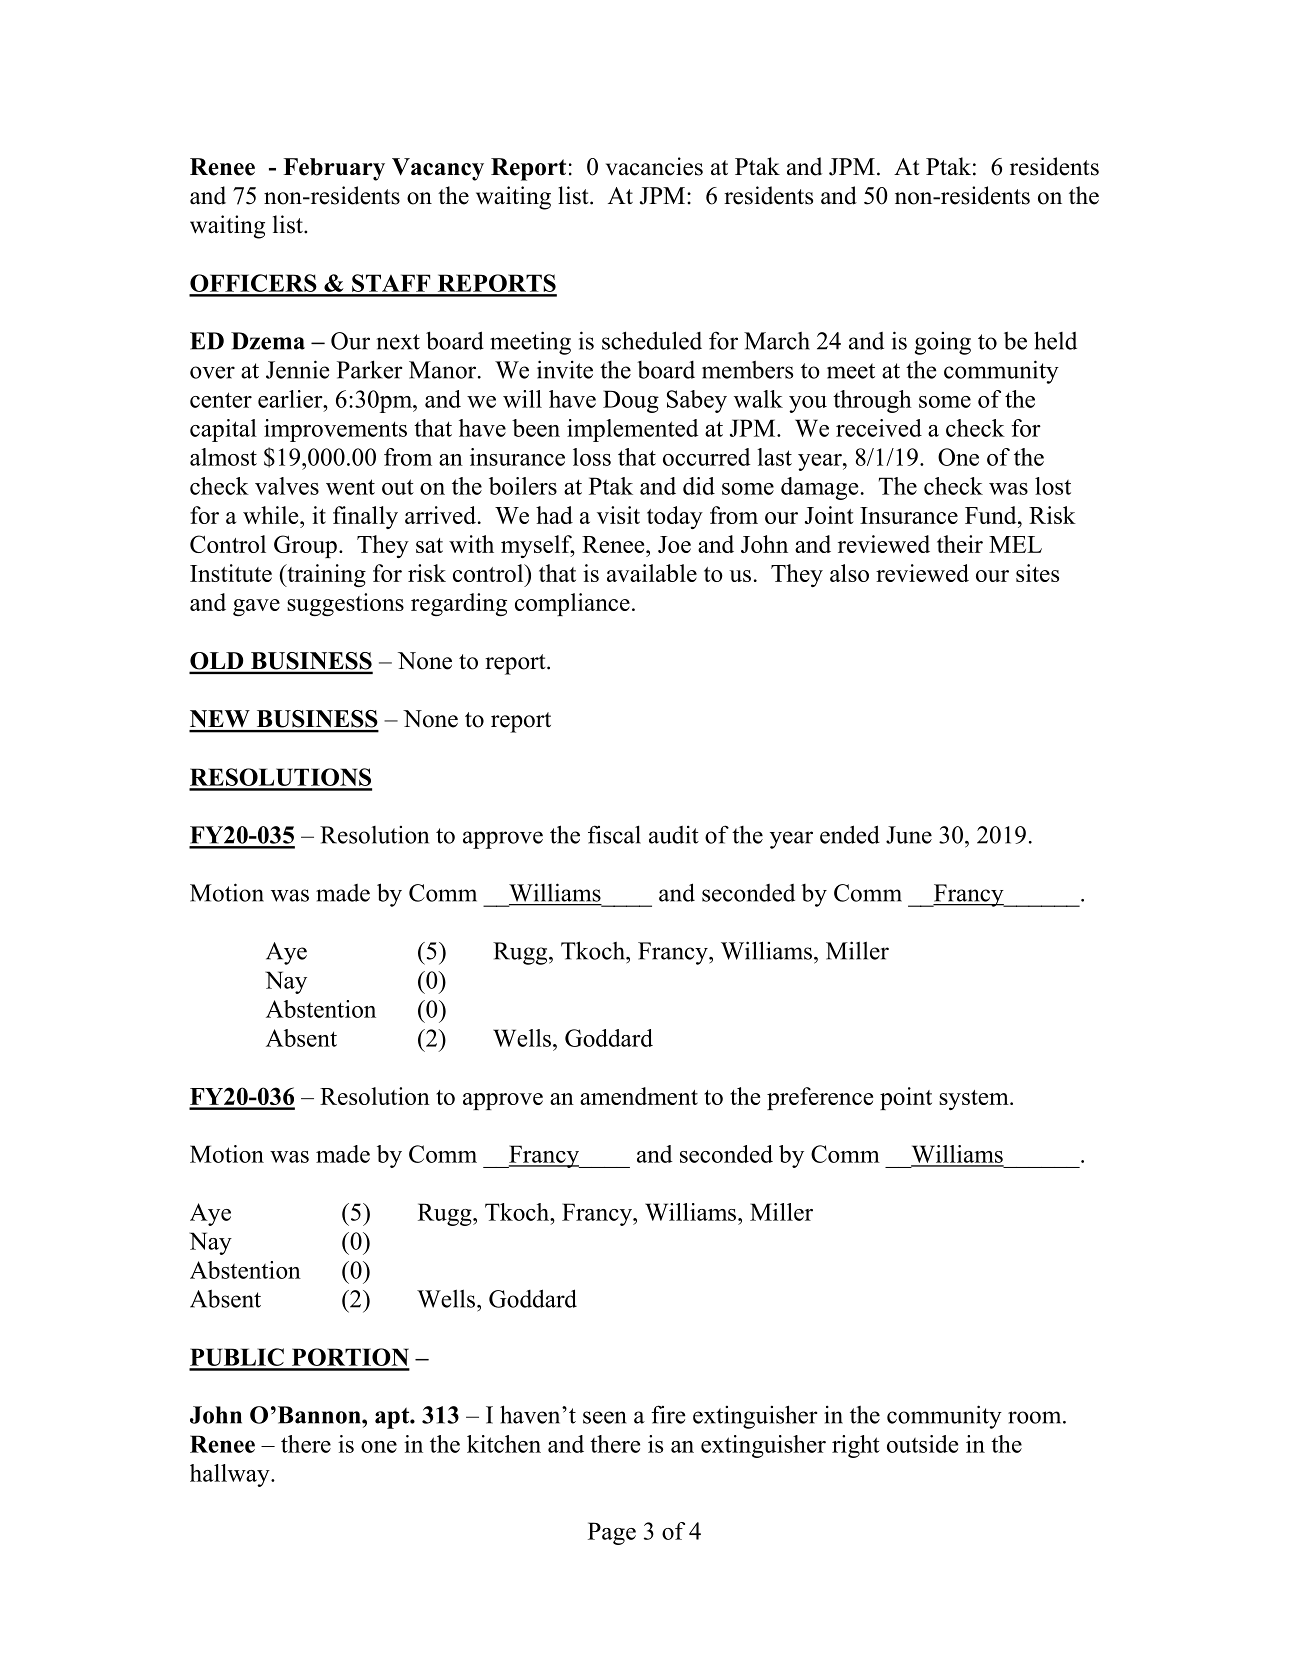  What do you see at coordinates (231, 1475) in the image?
I see `hallway` at bounding box center [231, 1475].
